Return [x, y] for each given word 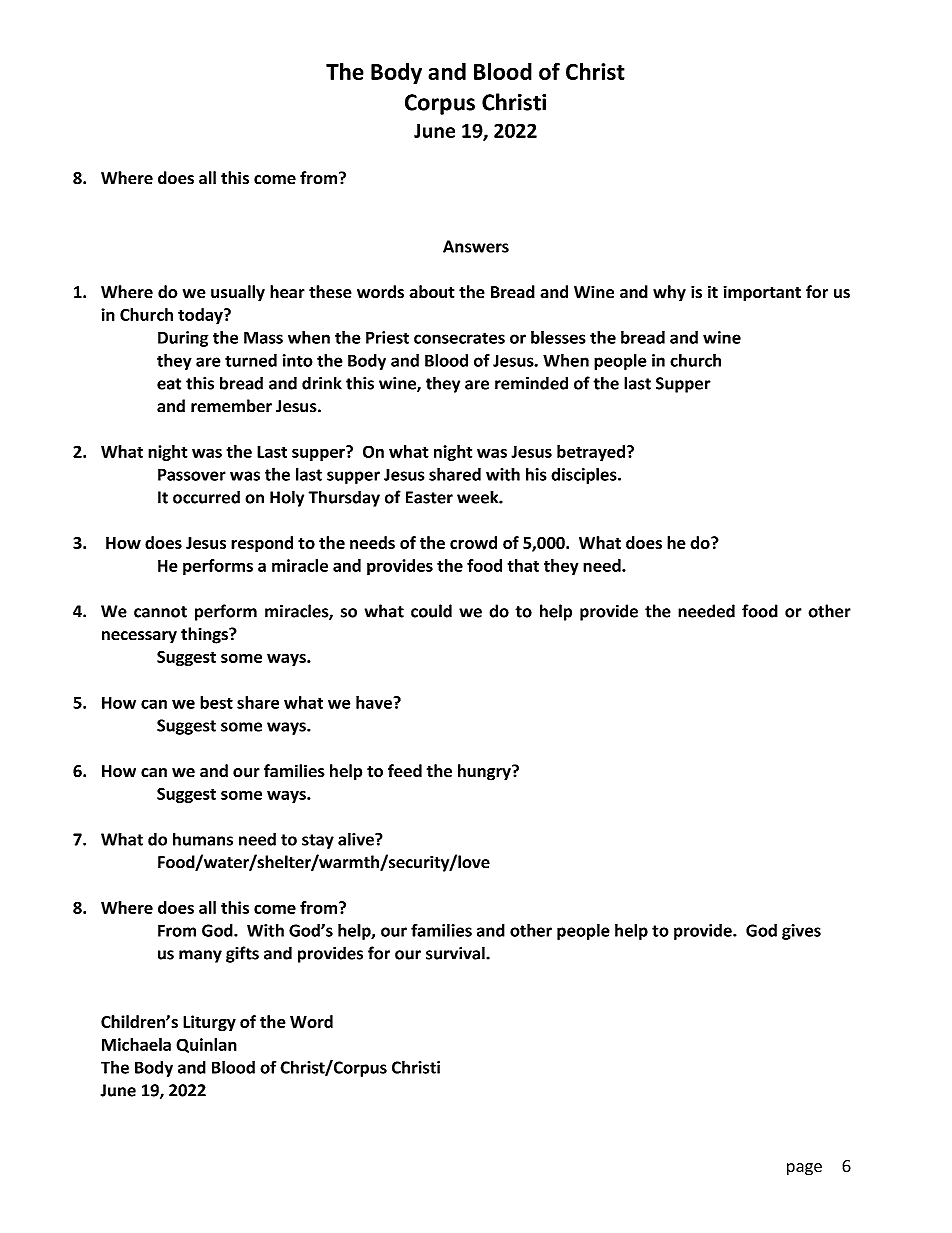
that [523, 565]
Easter [429, 497]
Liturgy [209, 1023]
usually [238, 293]
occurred [206, 497]
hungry [485, 772]
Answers [476, 246]
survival [456, 953]
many [200, 956]
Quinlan [206, 1045]
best [216, 702]
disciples [585, 475]
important [762, 293]
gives [801, 932]
